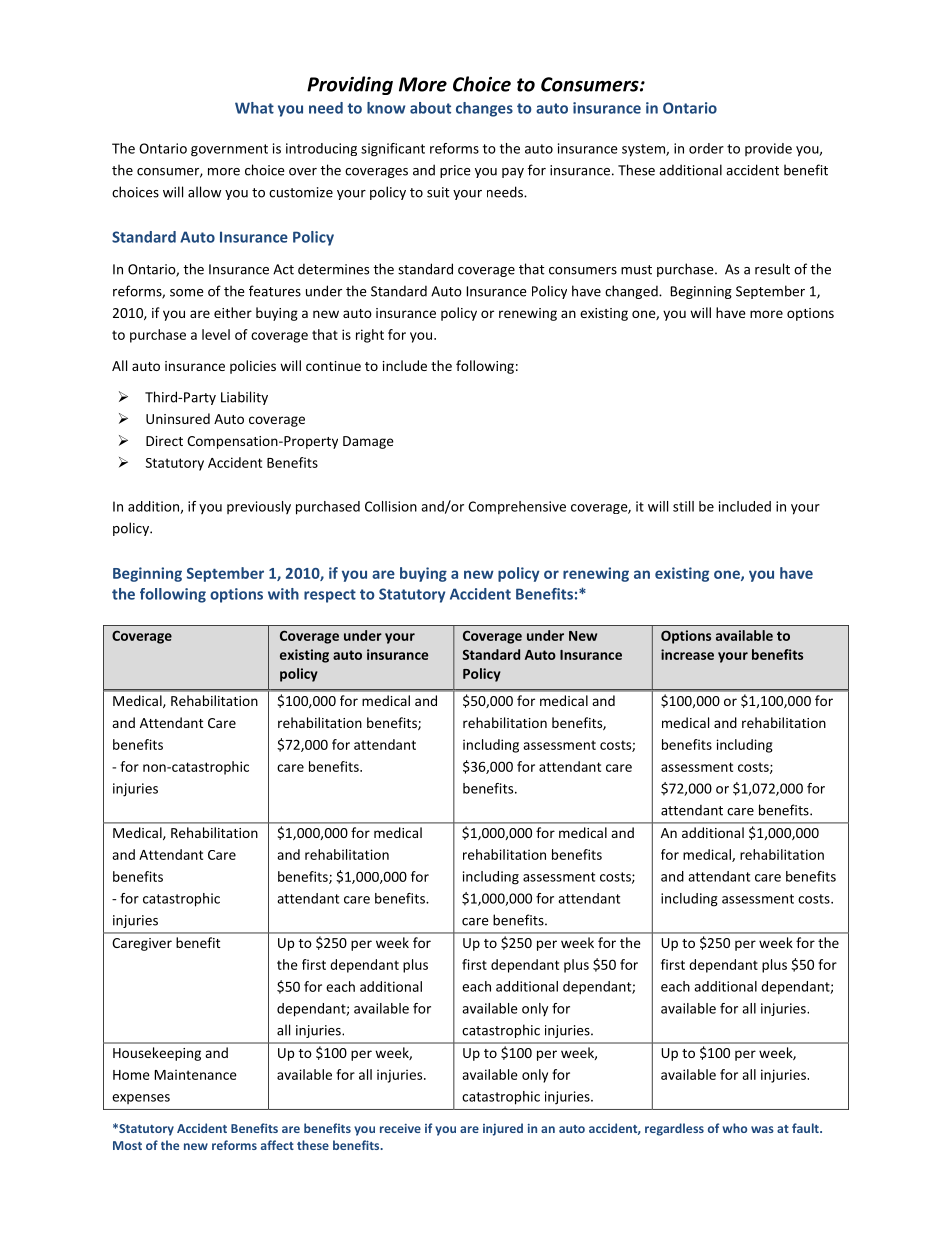  What do you see at coordinates (484, 109) in the page?
I see `changes` at bounding box center [484, 109].
